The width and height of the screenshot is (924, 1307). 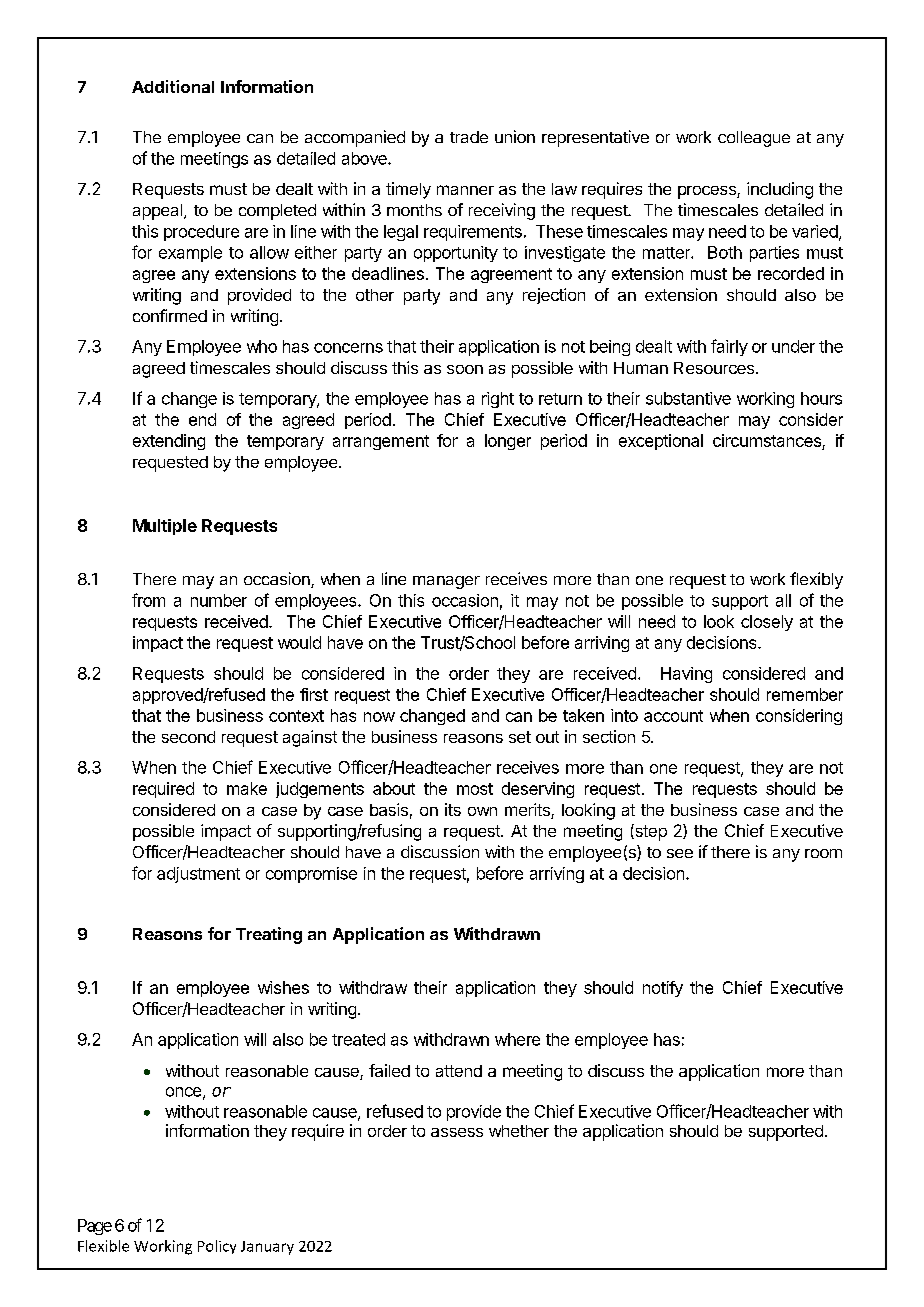 I want to click on assess, so click(x=457, y=1132).
